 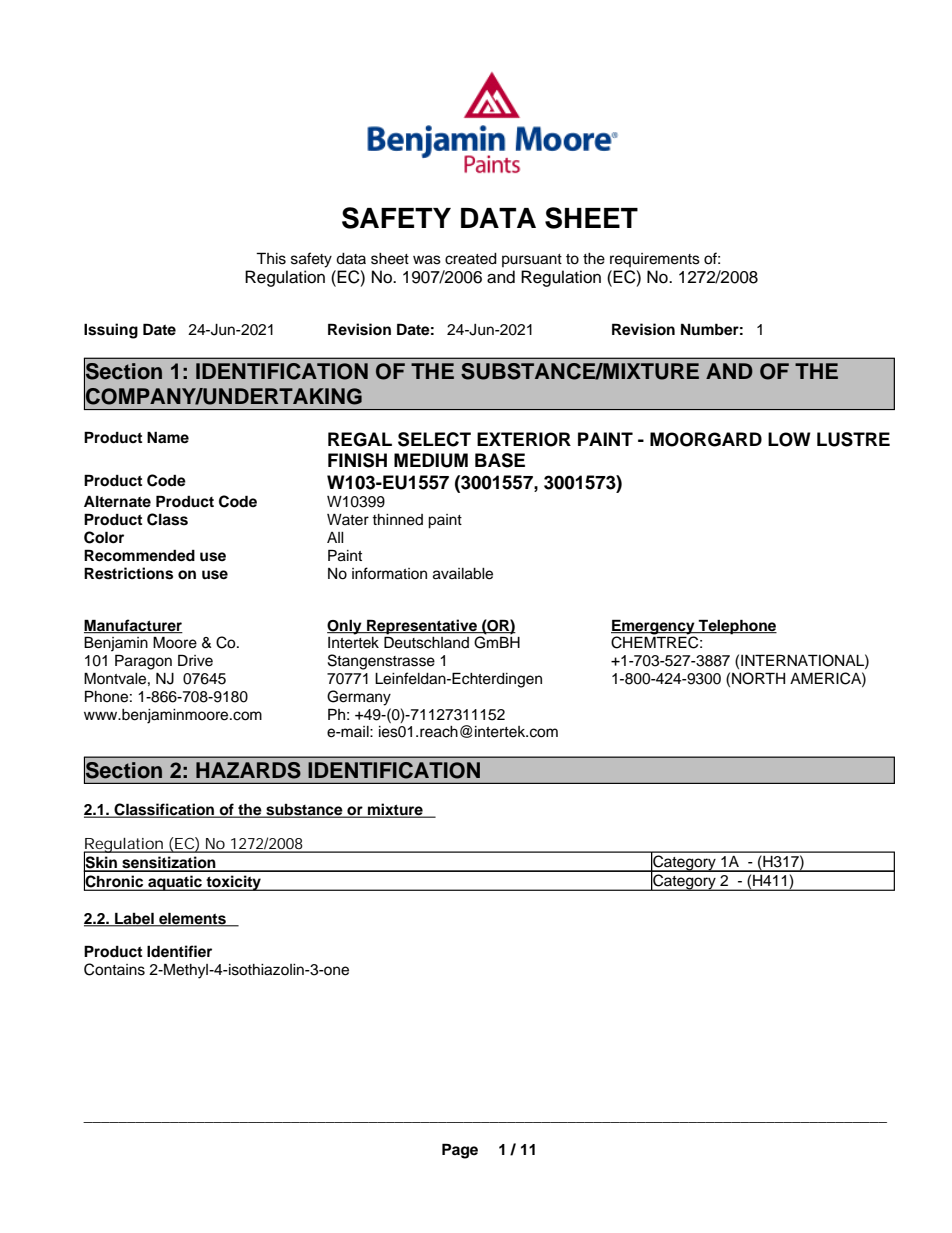 I want to click on BASE, so click(x=500, y=460).
